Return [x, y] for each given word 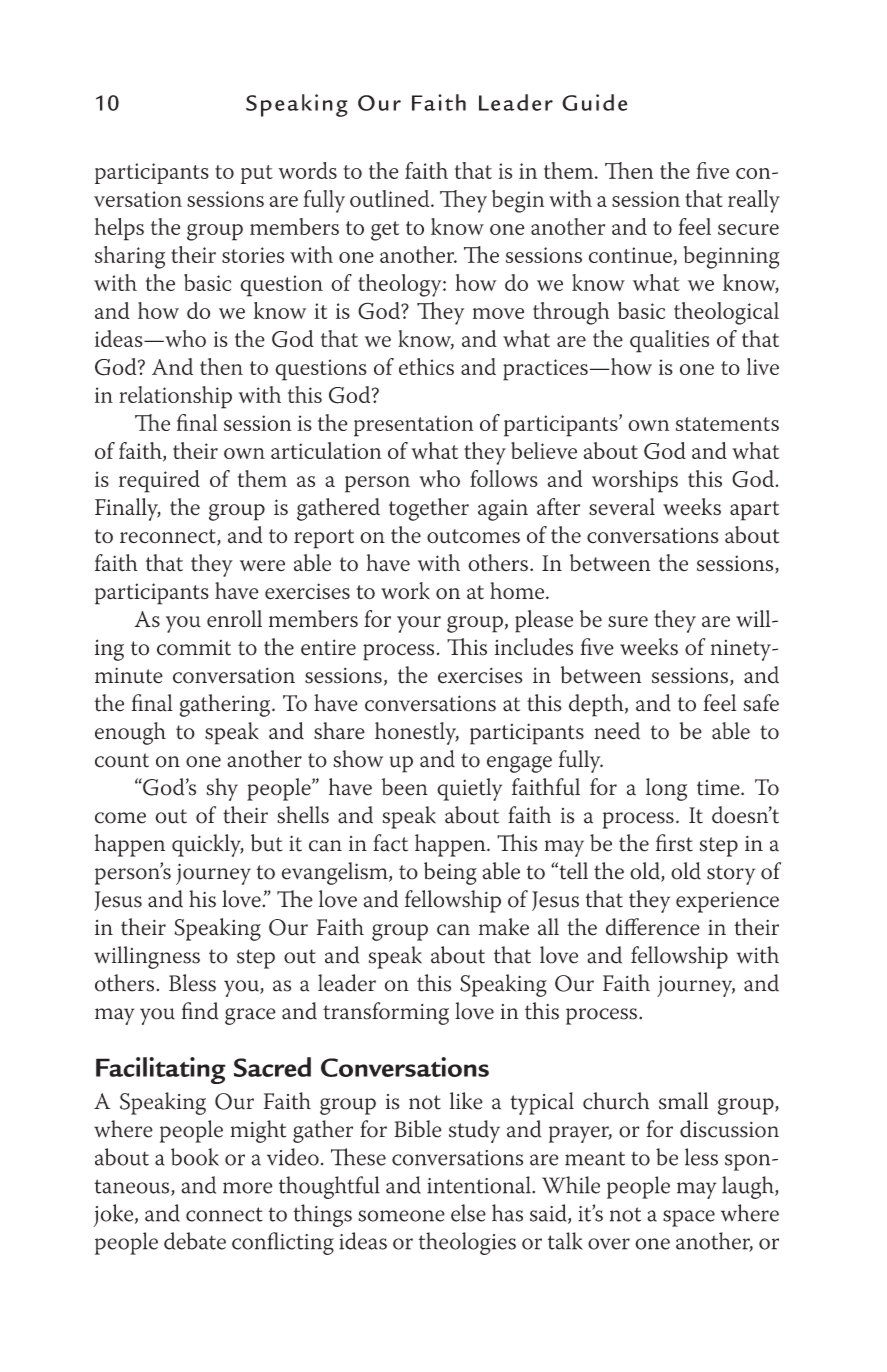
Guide [594, 102]
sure [628, 622]
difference [653, 927]
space [689, 1218]
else [468, 1213]
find [200, 1011]
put [257, 174]
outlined [391, 198]
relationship [175, 397]
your [419, 624]
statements [727, 424]
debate [195, 1241]
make [504, 927]
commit [194, 648]
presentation [414, 426]
